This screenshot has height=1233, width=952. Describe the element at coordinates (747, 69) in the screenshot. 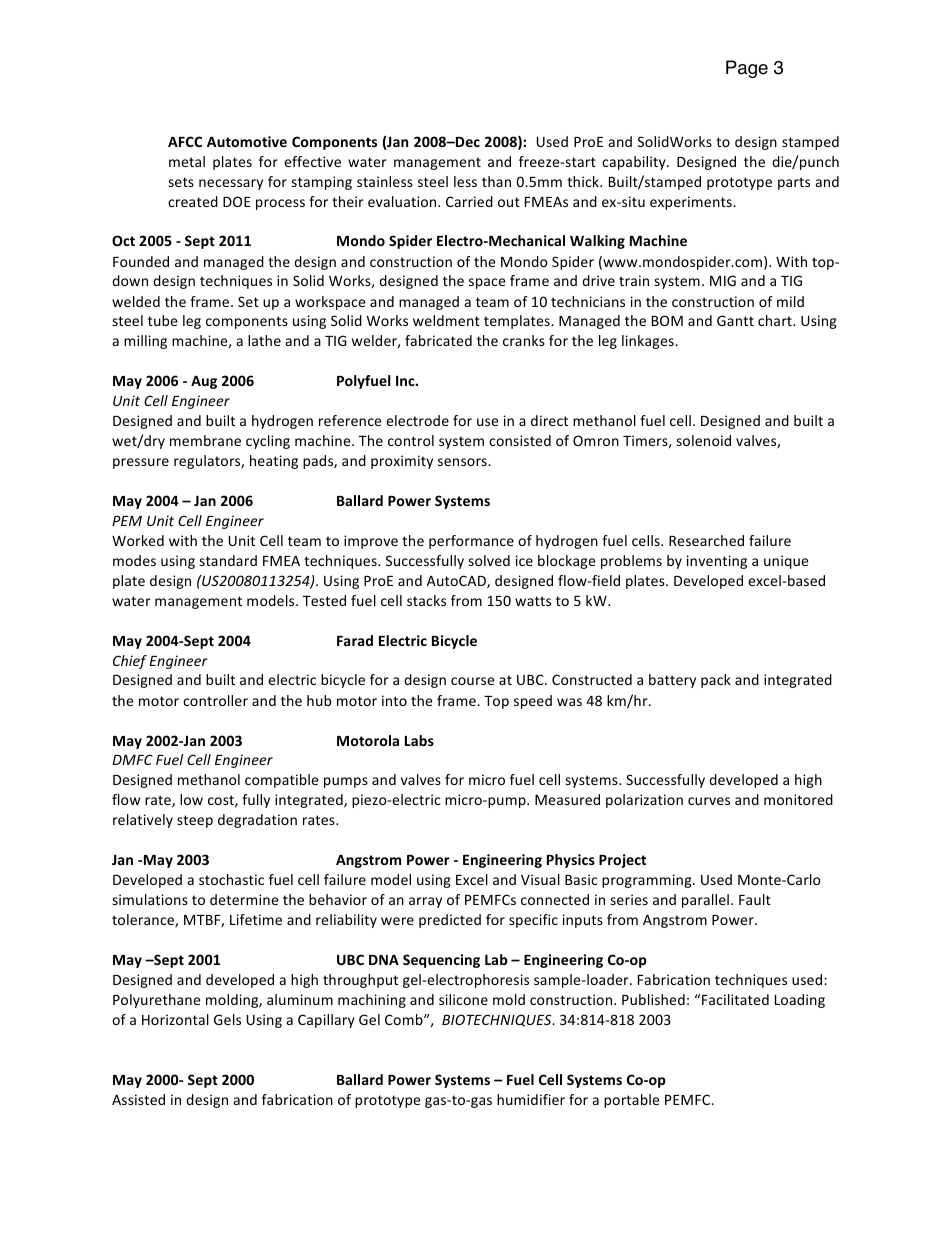

I see `Page` at that location.
